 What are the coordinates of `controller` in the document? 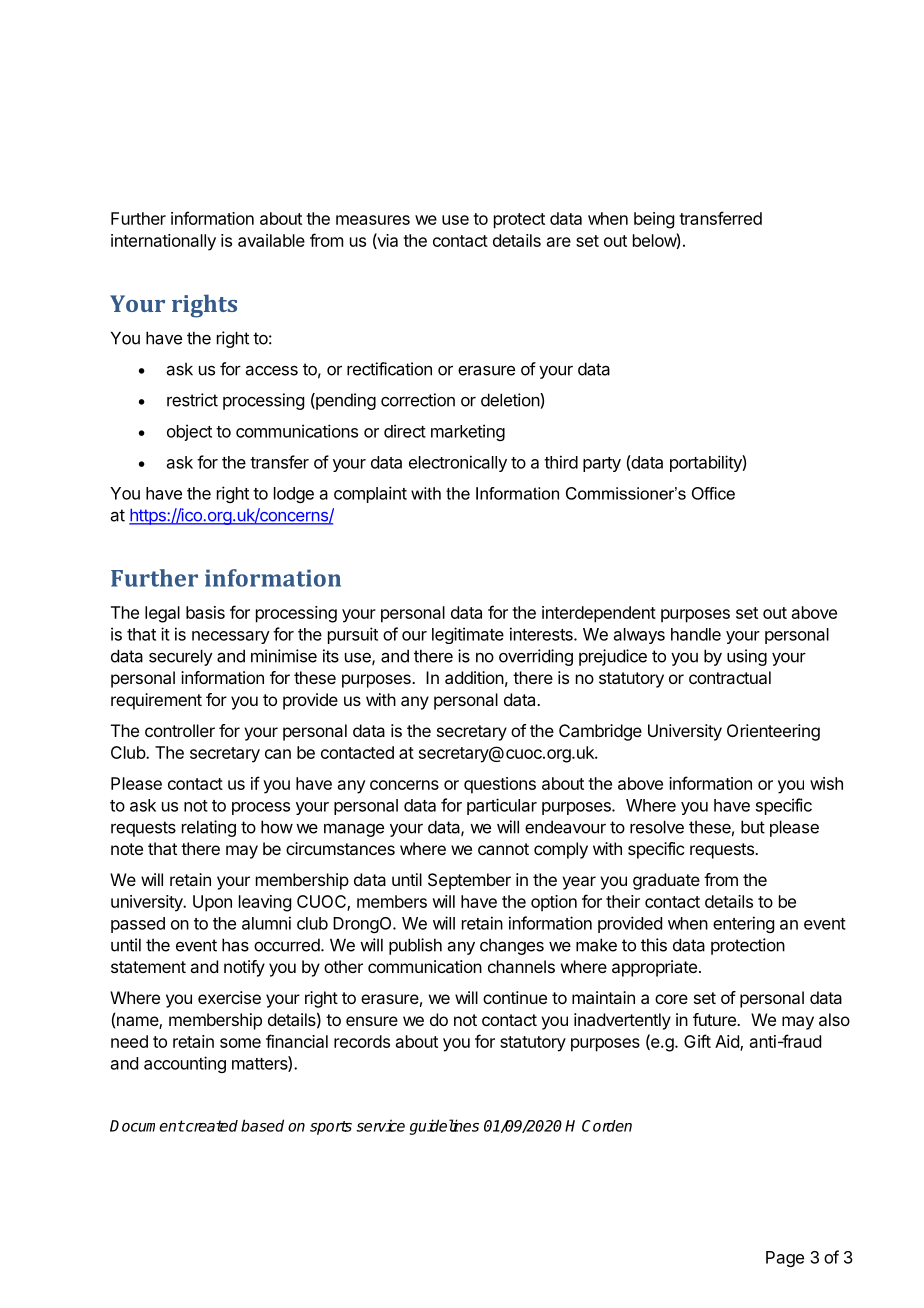 It's located at (180, 730).
